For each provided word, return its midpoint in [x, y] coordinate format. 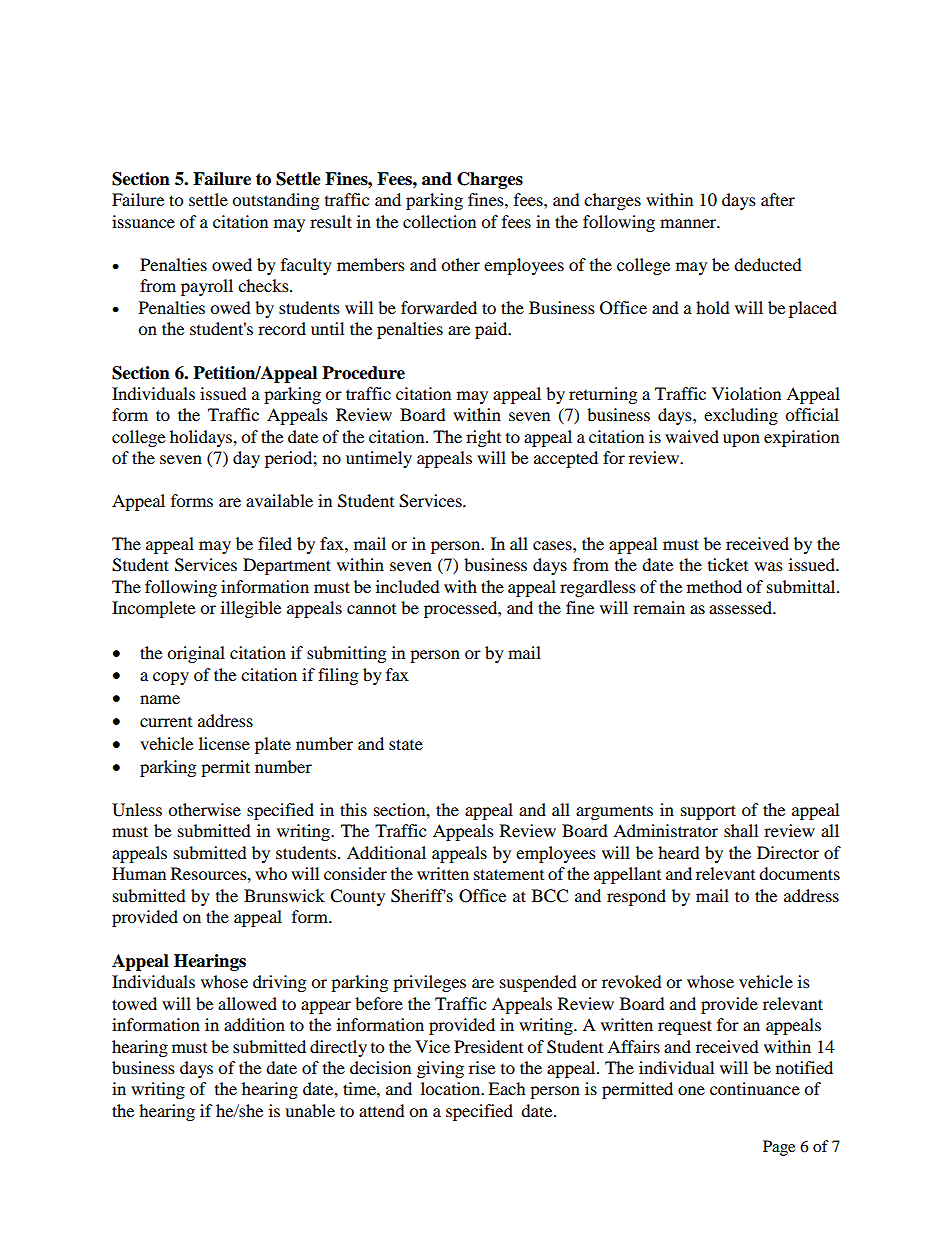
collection [439, 221]
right [483, 438]
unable [310, 1110]
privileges [429, 983]
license [224, 743]
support [708, 812]
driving [279, 983]
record [282, 328]
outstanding [275, 201]
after [778, 199]
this [353, 809]
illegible [251, 609]
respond [636, 897]
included [408, 586]
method [714, 586]
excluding [741, 416]
